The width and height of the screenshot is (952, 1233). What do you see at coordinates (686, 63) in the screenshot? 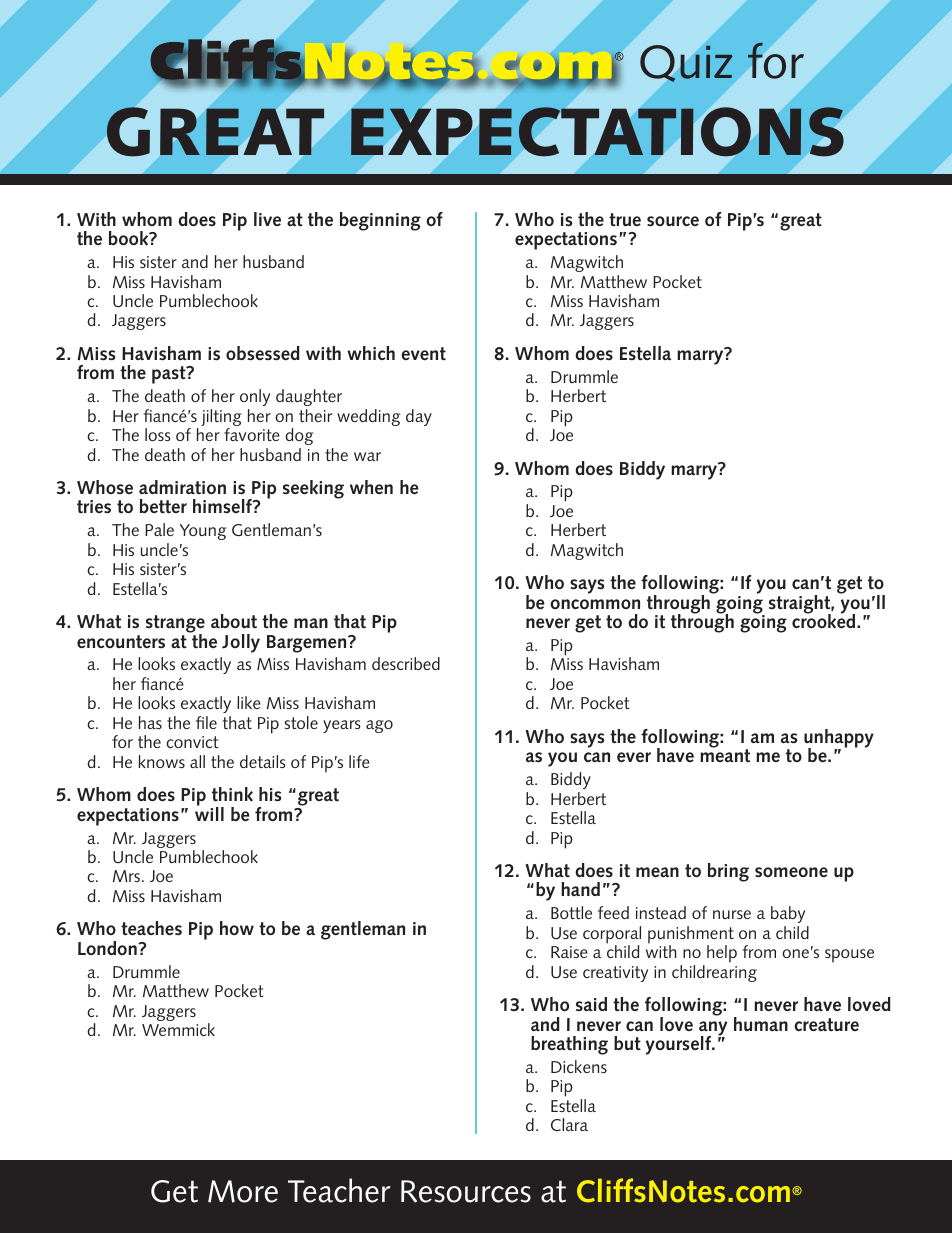
I see `Quiz` at bounding box center [686, 63].
